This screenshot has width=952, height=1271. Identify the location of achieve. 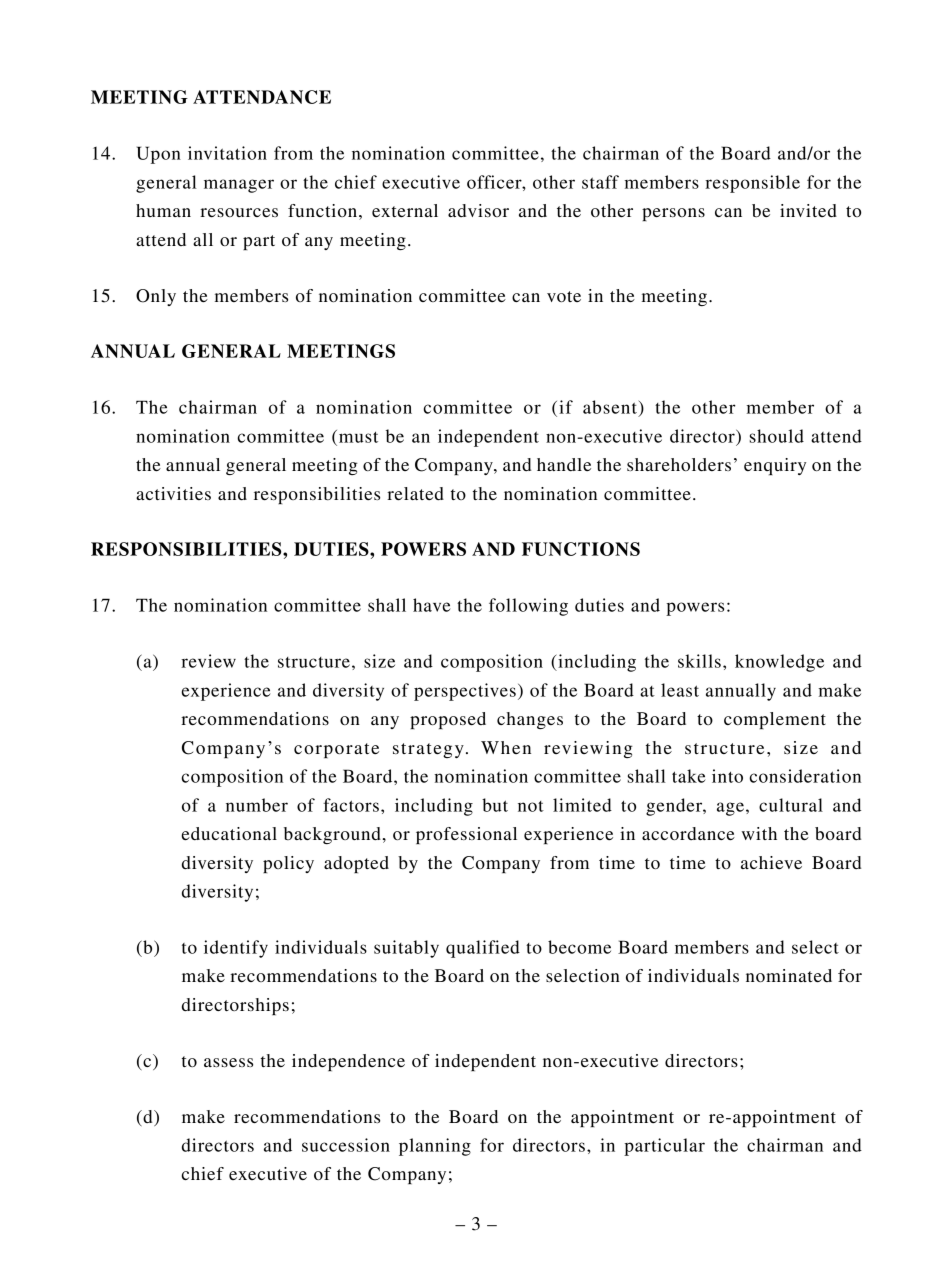
(771, 862).
